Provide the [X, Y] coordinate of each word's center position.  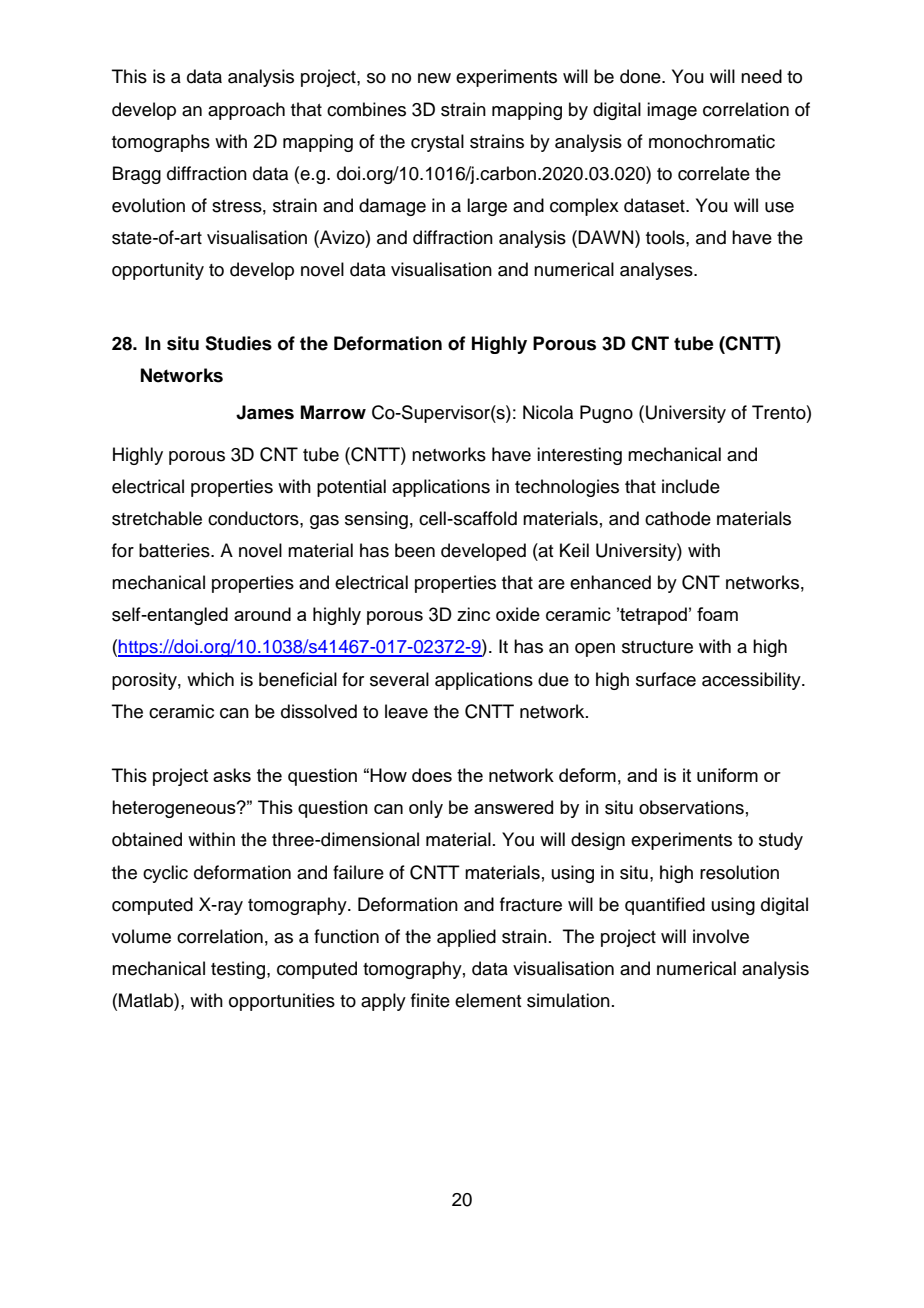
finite [430, 1000]
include [691, 486]
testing [239, 970]
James [265, 412]
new [434, 78]
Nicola [548, 412]
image [672, 111]
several [399, 679]
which [210, 679]
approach [246, 111]
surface [666, 679]
